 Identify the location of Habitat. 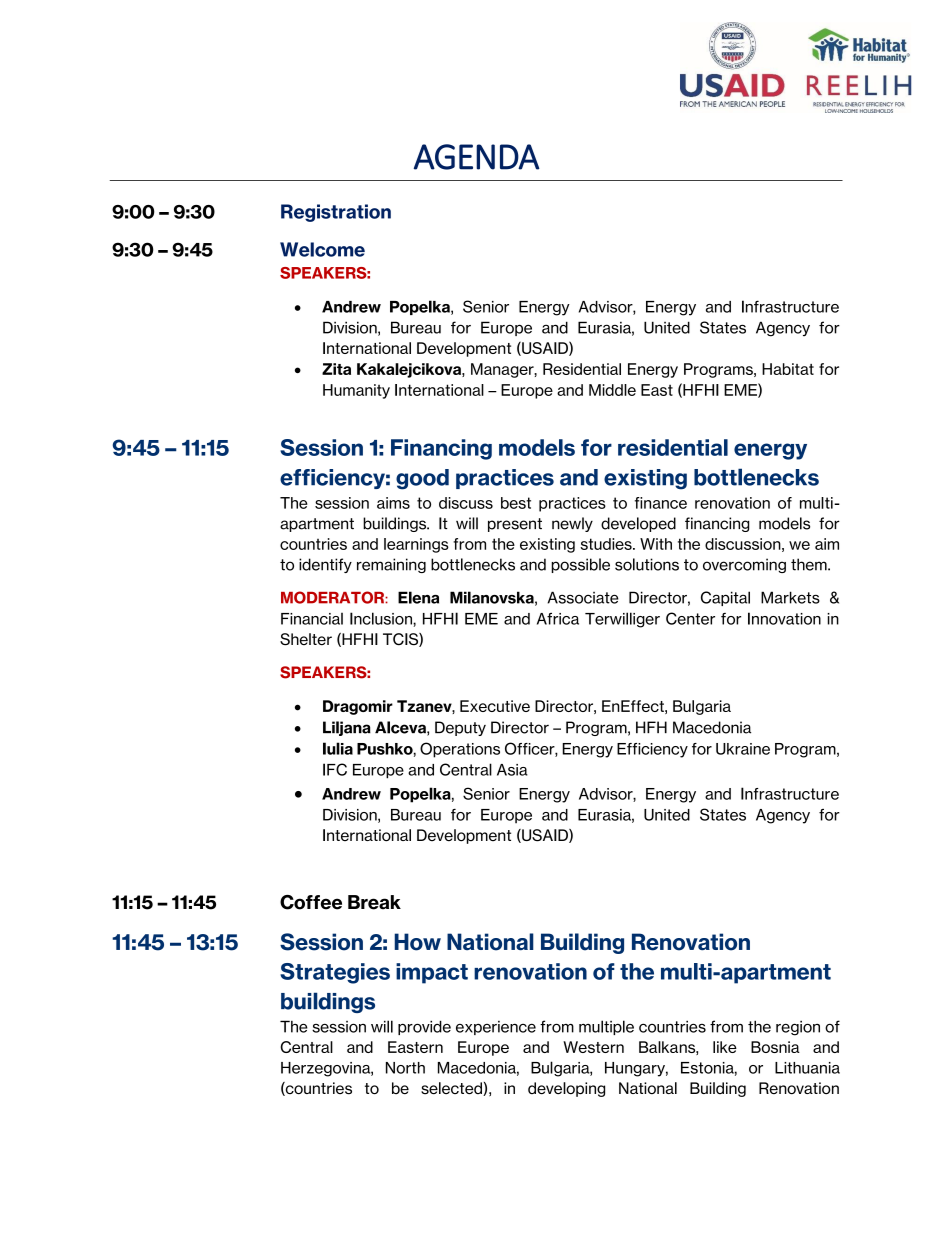
(788, 369).
